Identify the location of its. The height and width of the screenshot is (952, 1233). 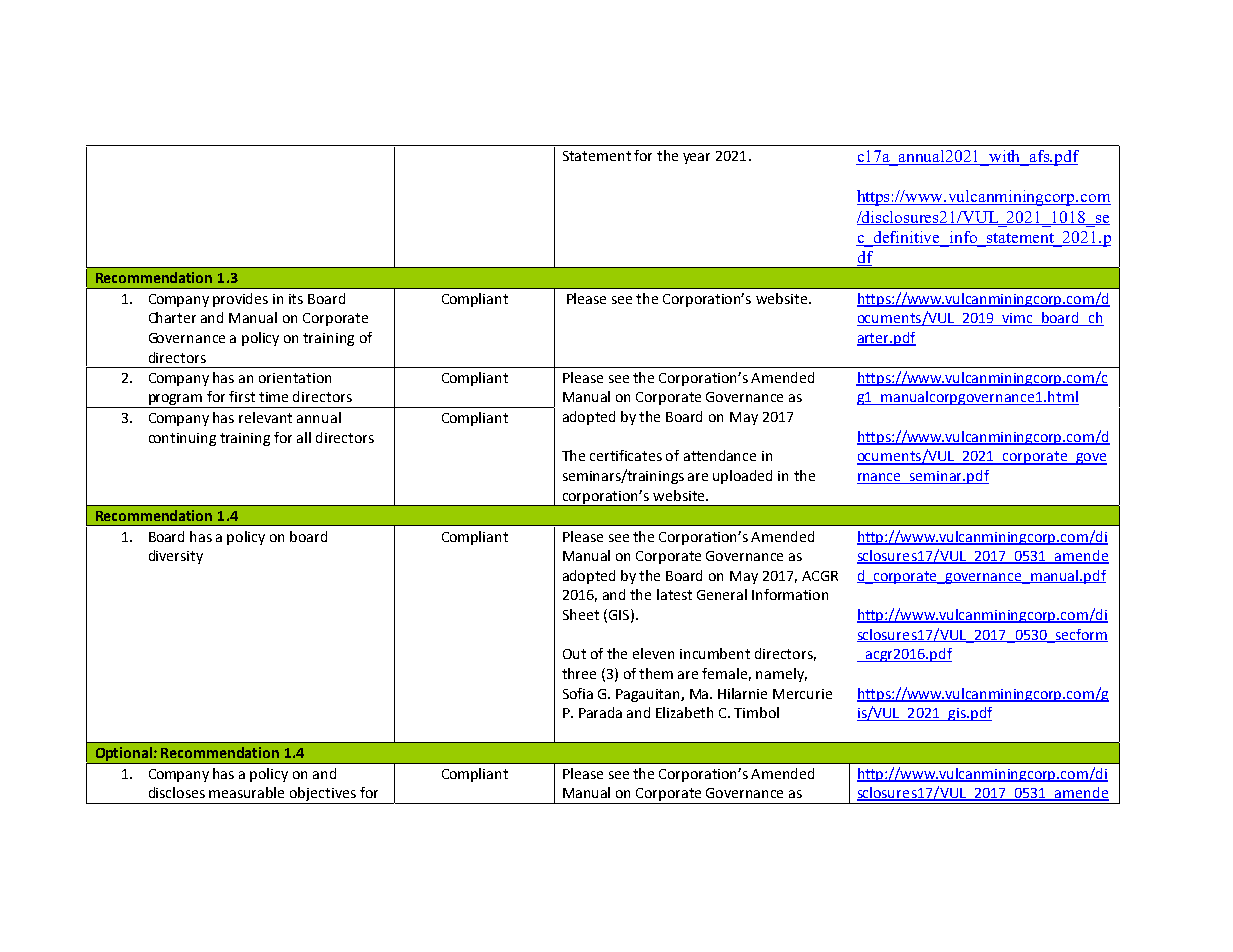
(296, 299).
